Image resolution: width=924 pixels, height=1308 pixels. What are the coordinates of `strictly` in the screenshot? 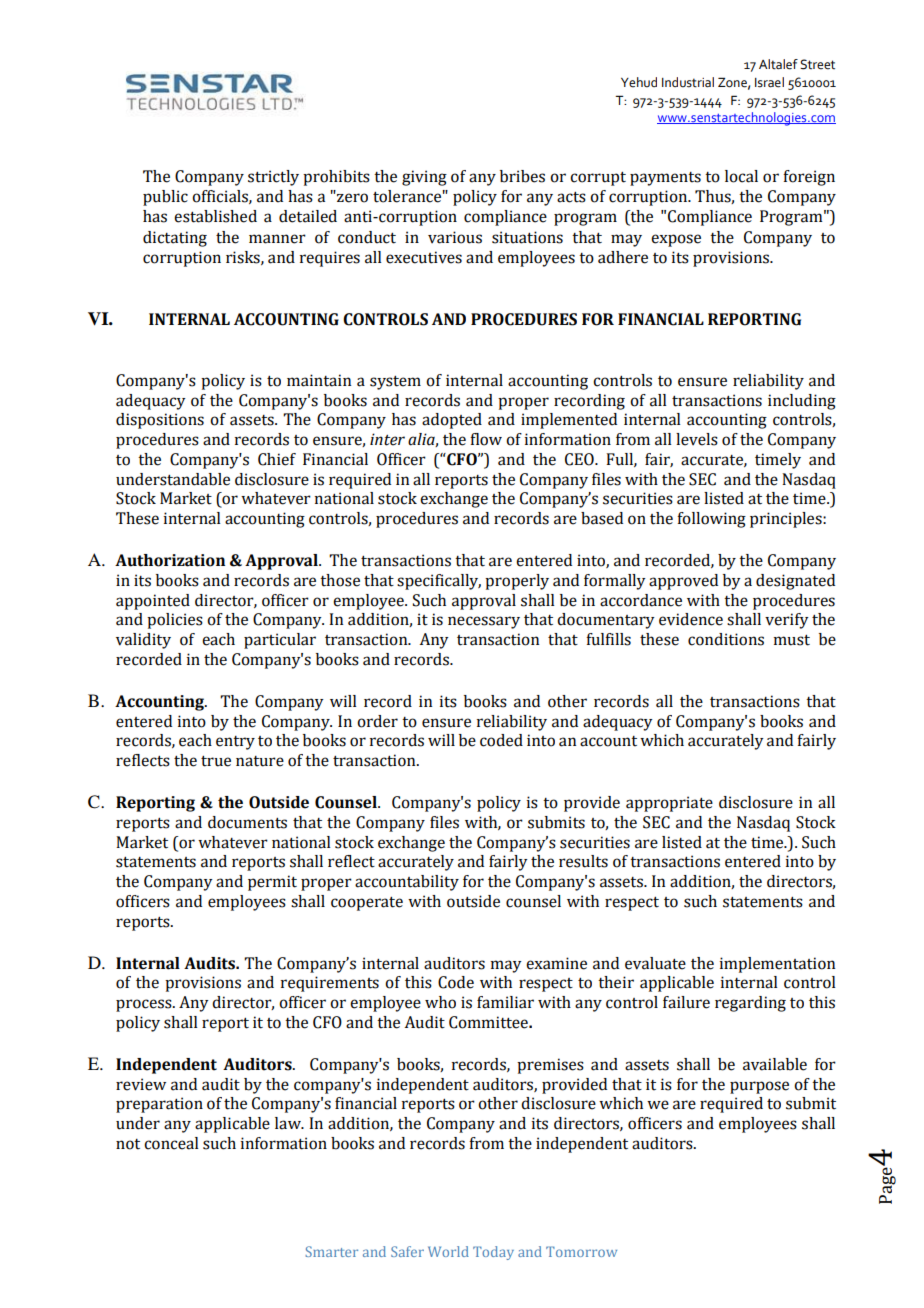 It's located at (273, 178).
